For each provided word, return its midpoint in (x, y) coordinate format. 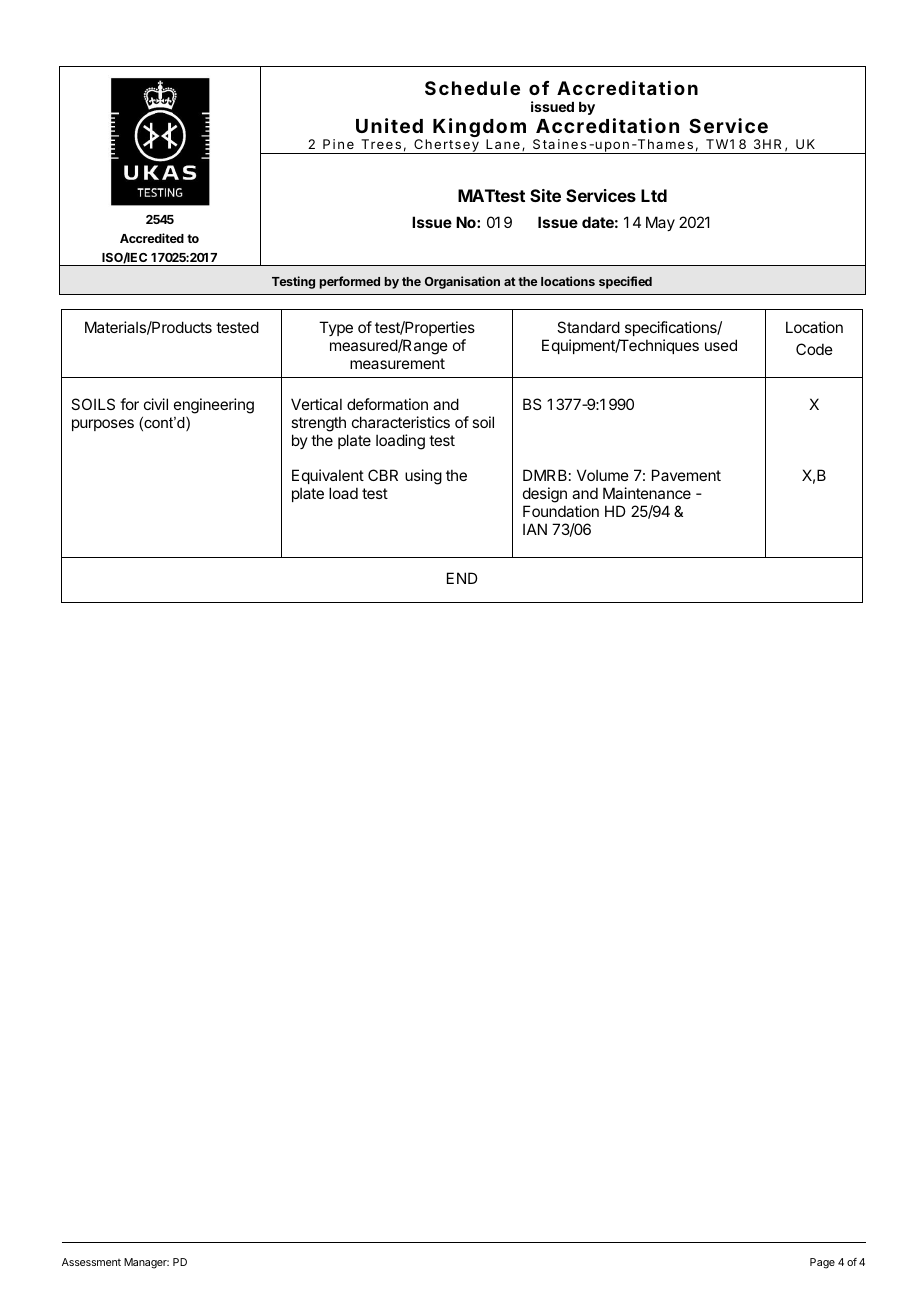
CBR (383, 475)
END (462, 578)
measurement (397, 363)
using (423, 477)
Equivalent (328, 478)
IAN (535, 529)
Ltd (654, 195)
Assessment (91, 1262)
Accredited (152, 238)
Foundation (561, 511)
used (721, 345)
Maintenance (647, 493)
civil (156, 404)
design (545, 496)
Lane (503, 144)
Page (822, 1263)
